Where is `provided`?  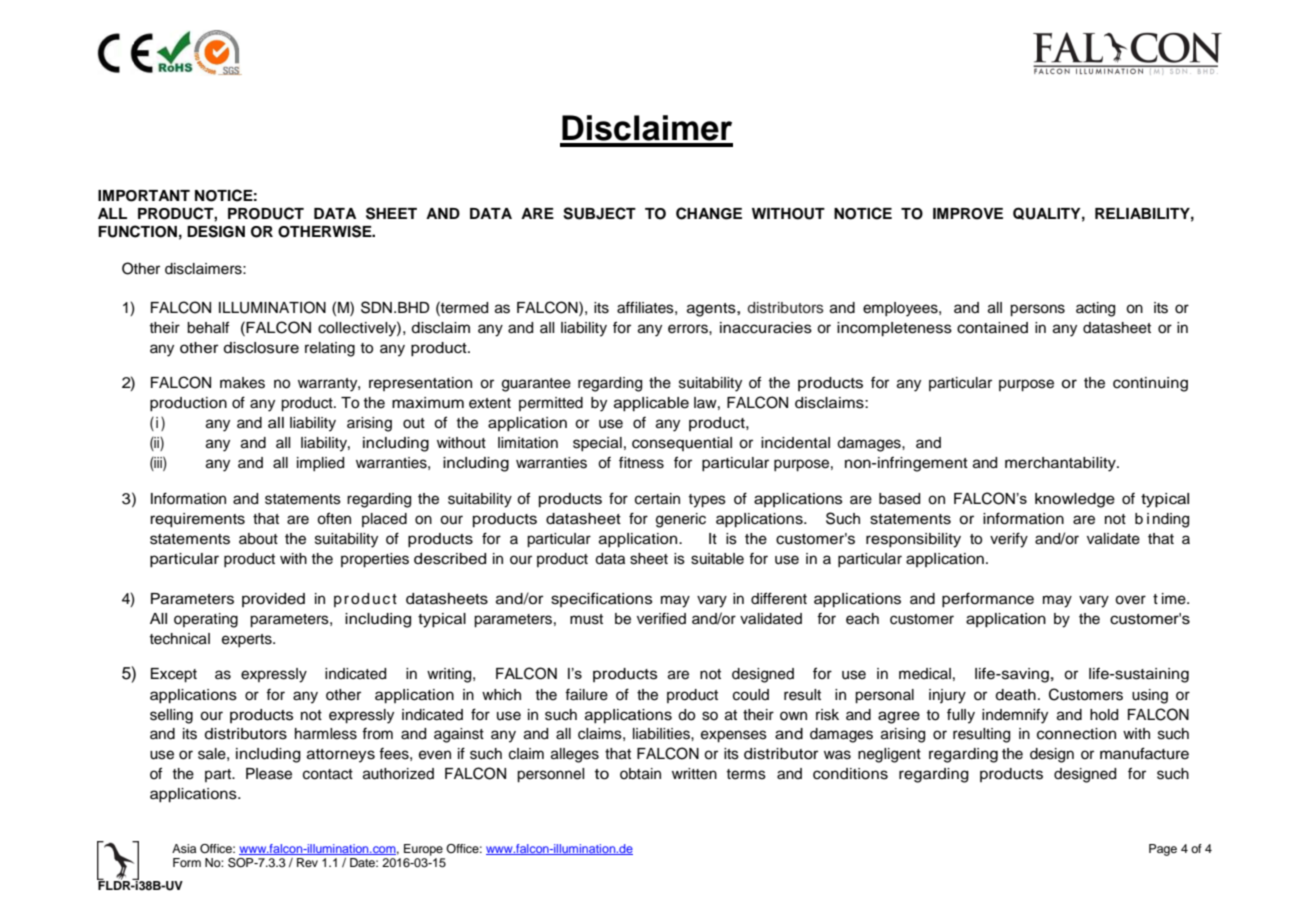 provided is located at coordinates (273, 600).
